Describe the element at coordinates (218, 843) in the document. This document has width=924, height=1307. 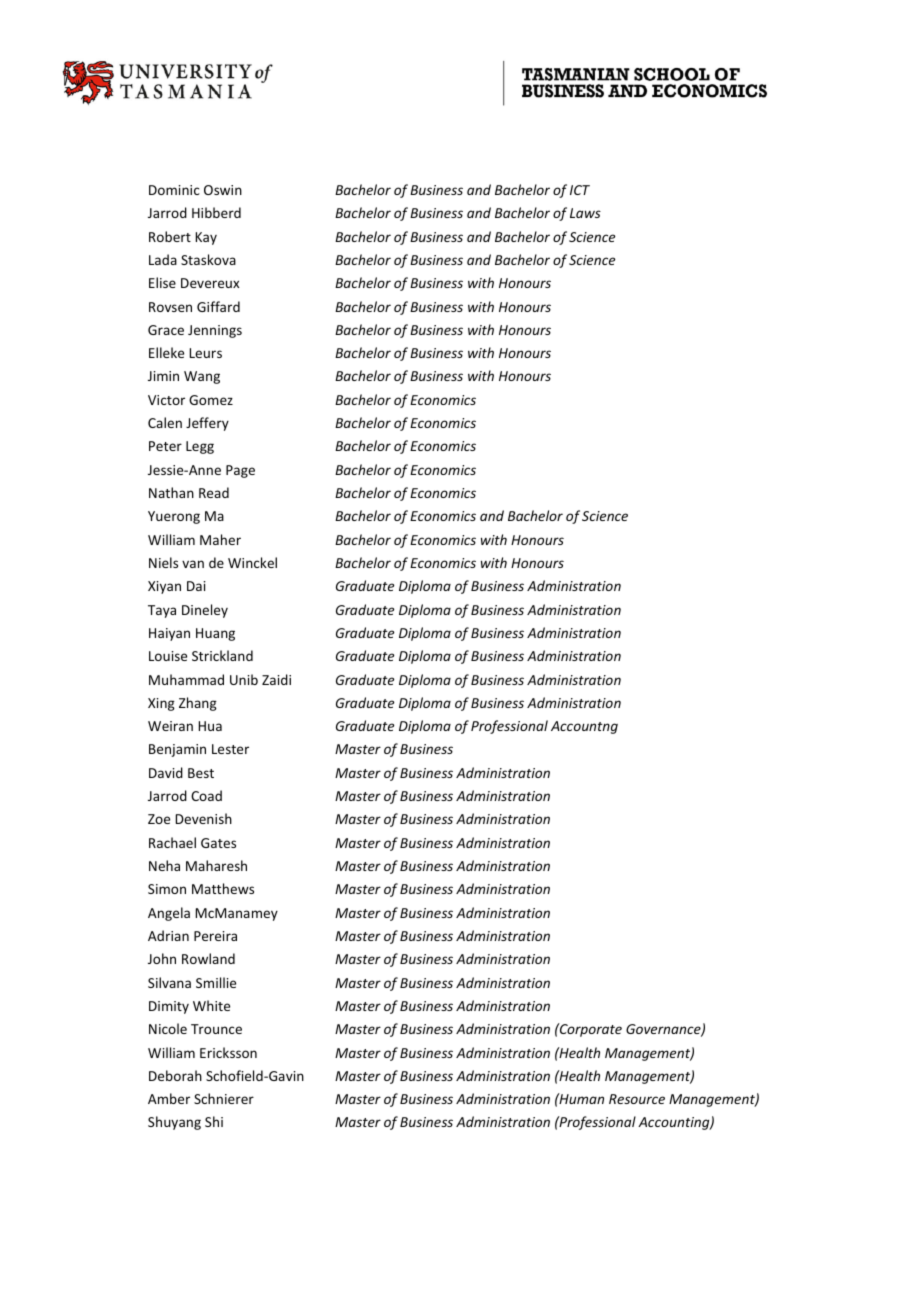
I see `Gates` at that location.
